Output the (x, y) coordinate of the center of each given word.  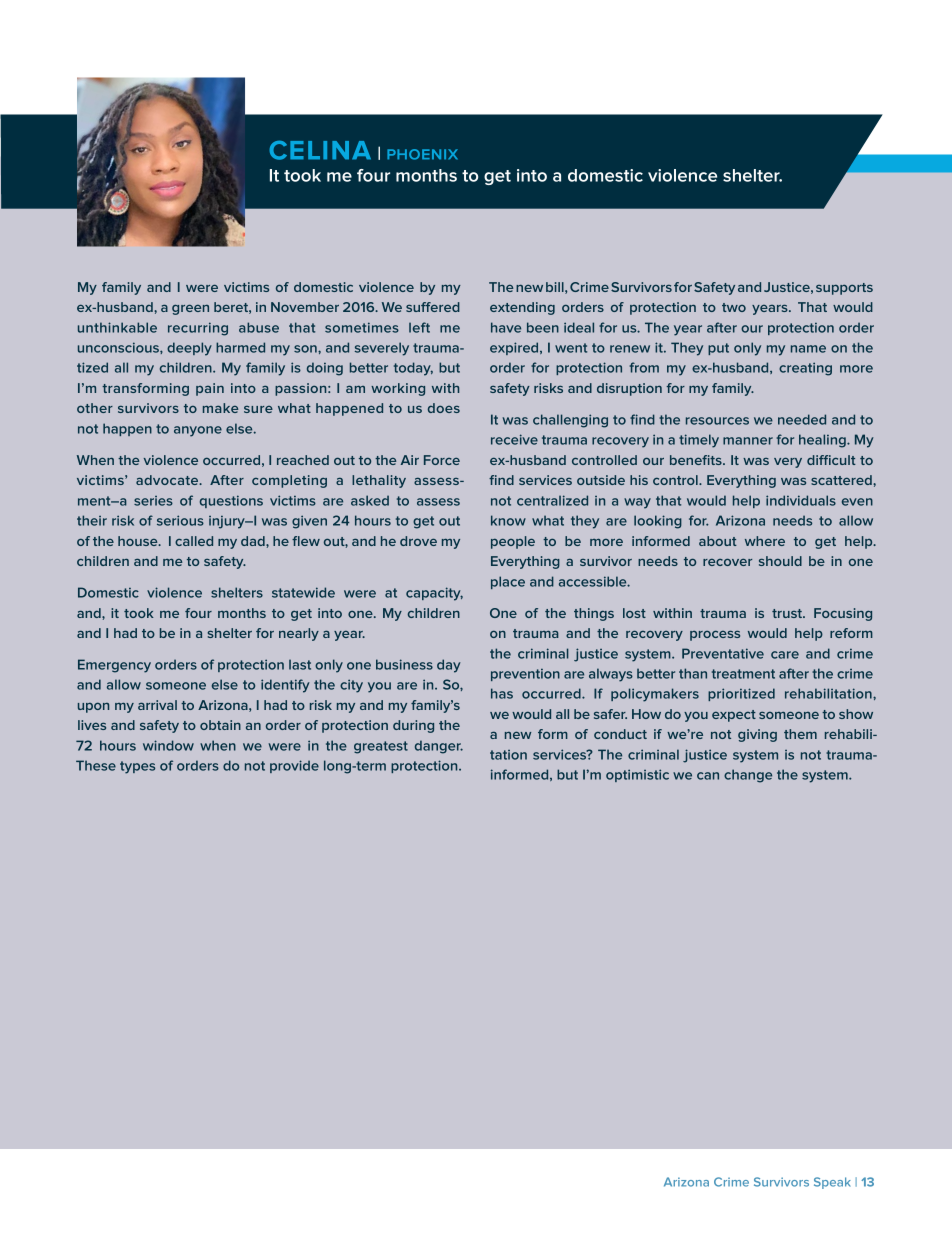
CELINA (320, 150)
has (502, 693)
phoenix (422, 154)
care (785, 655)
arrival (157, 705)
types (137, 767)
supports (844, 289)
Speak (832, 1183)
